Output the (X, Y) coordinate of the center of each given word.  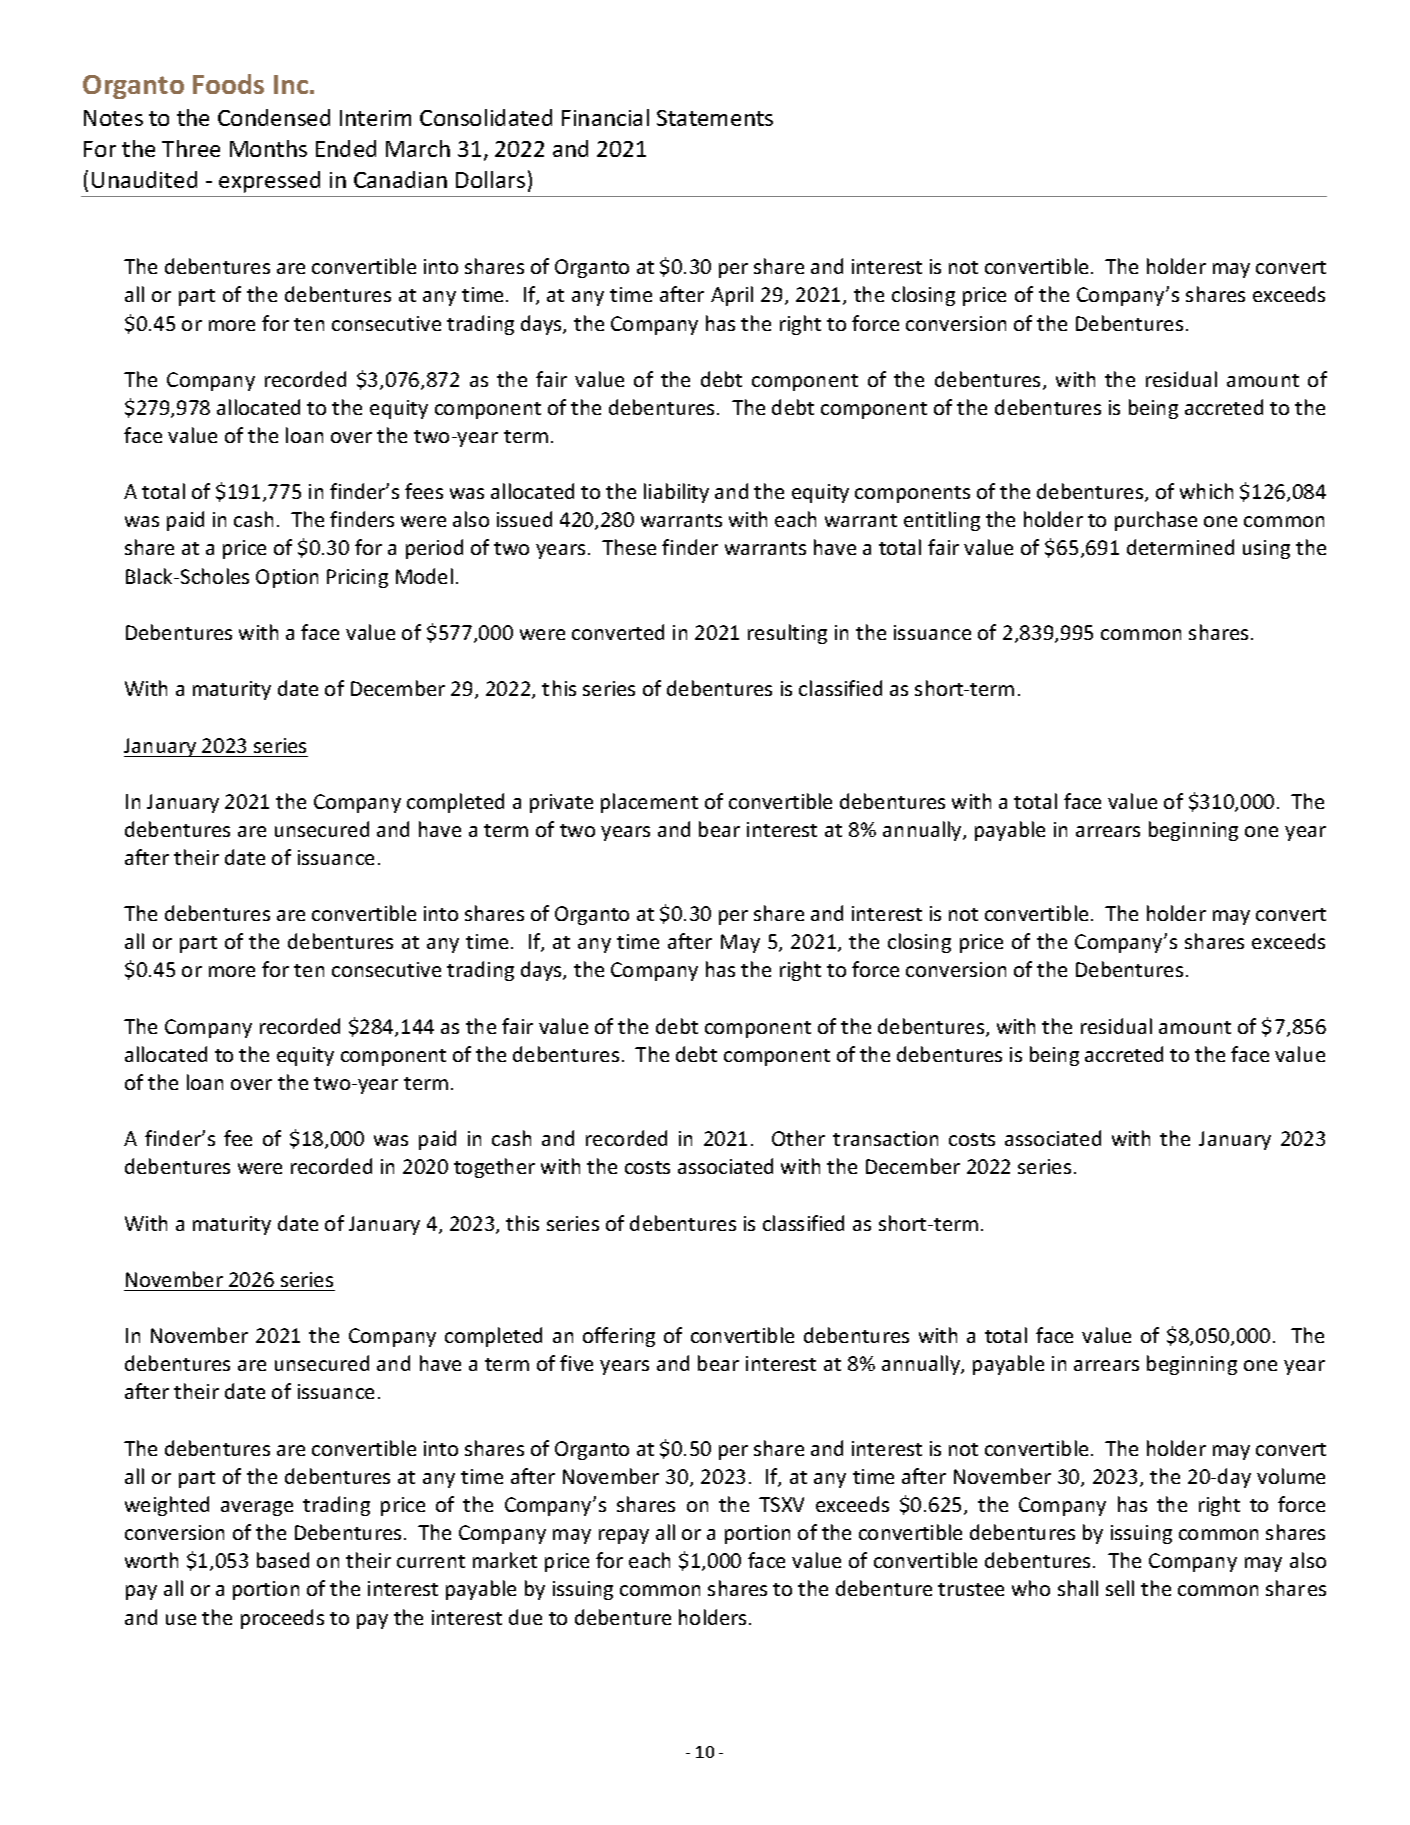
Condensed (274, 117)
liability (676, 493)
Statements (715, 118)
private (561, 803)
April (732, 296)
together (494, 1168)
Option (287, 578)
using (1266, 549)
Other (798, 1138)
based (283, 1560)
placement (649, 803)
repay (624, 1536)
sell (1120, 1588)
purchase (1156, 521)
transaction (885, 1138)
